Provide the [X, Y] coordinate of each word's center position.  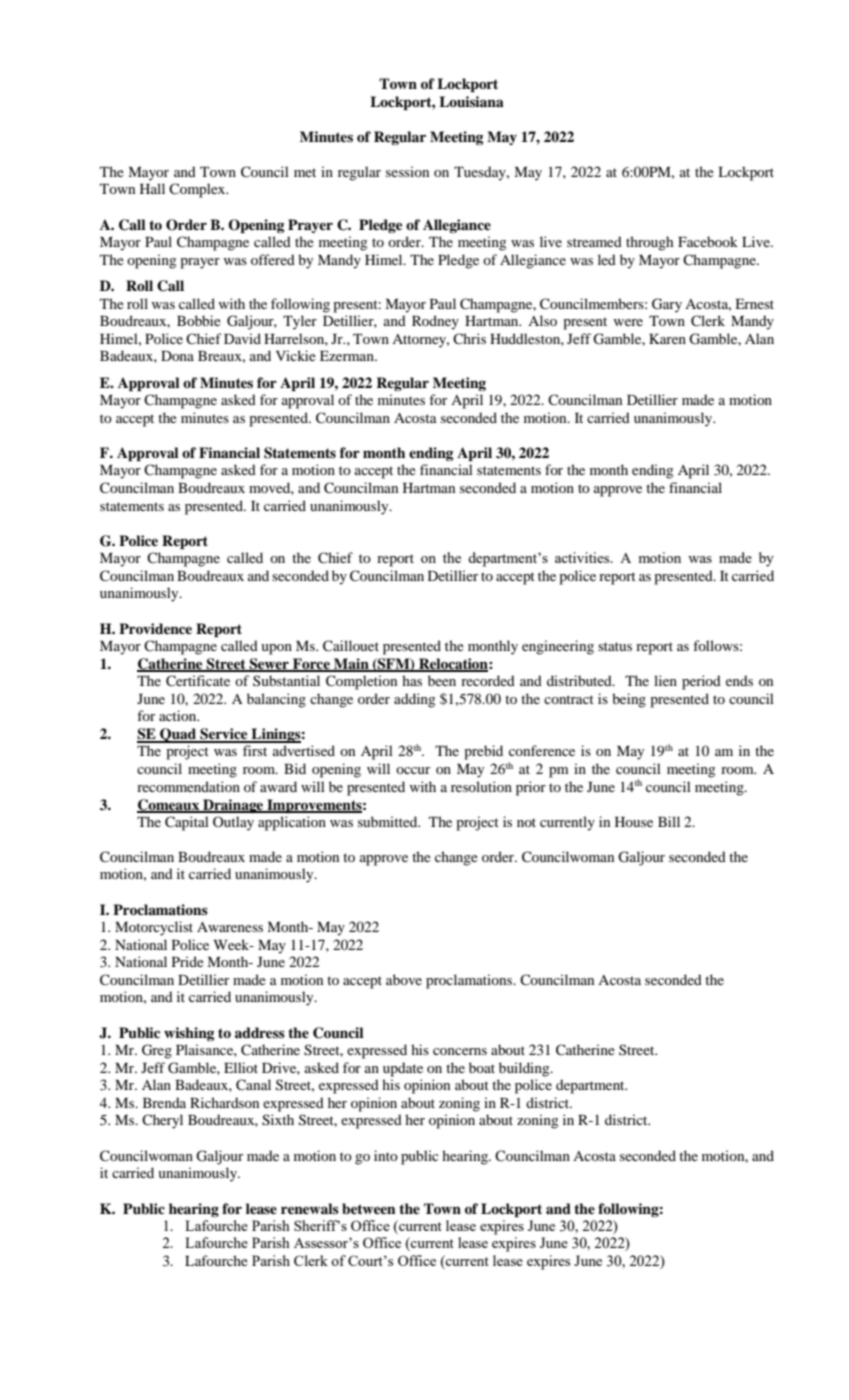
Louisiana [471, 101]
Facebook [708, 241]
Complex [198, 190]
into [386, 1155]
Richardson [224, 1102]
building [525, 1069]
